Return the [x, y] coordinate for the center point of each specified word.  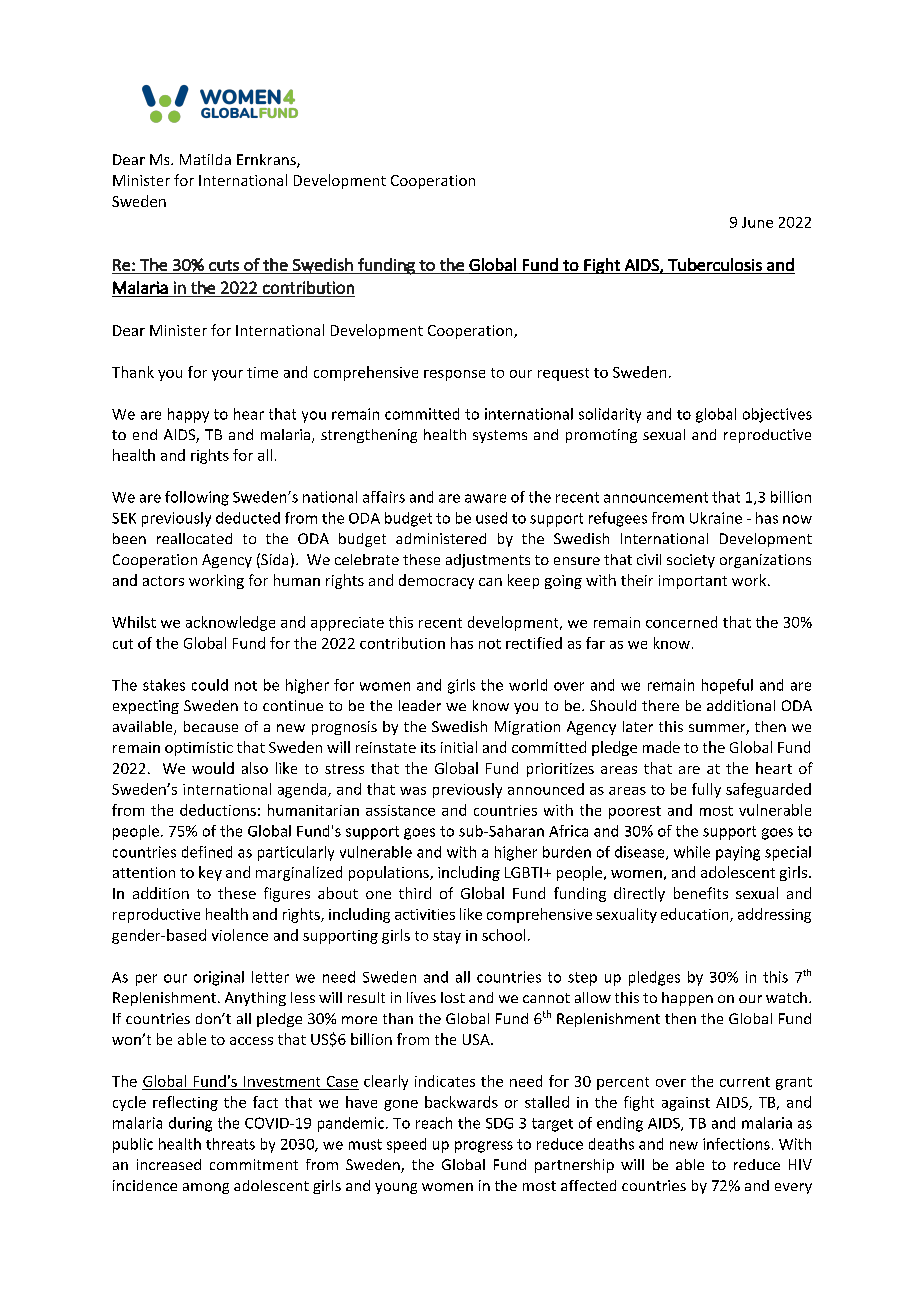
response [454, 375]
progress [484, 1147]
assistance [400, 810]
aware [485, 498]
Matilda [205, 159]
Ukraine [716, 518]
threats [230, 1144]
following [197, 498]
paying [738, 853]
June [757, 222]
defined [207, 852]
